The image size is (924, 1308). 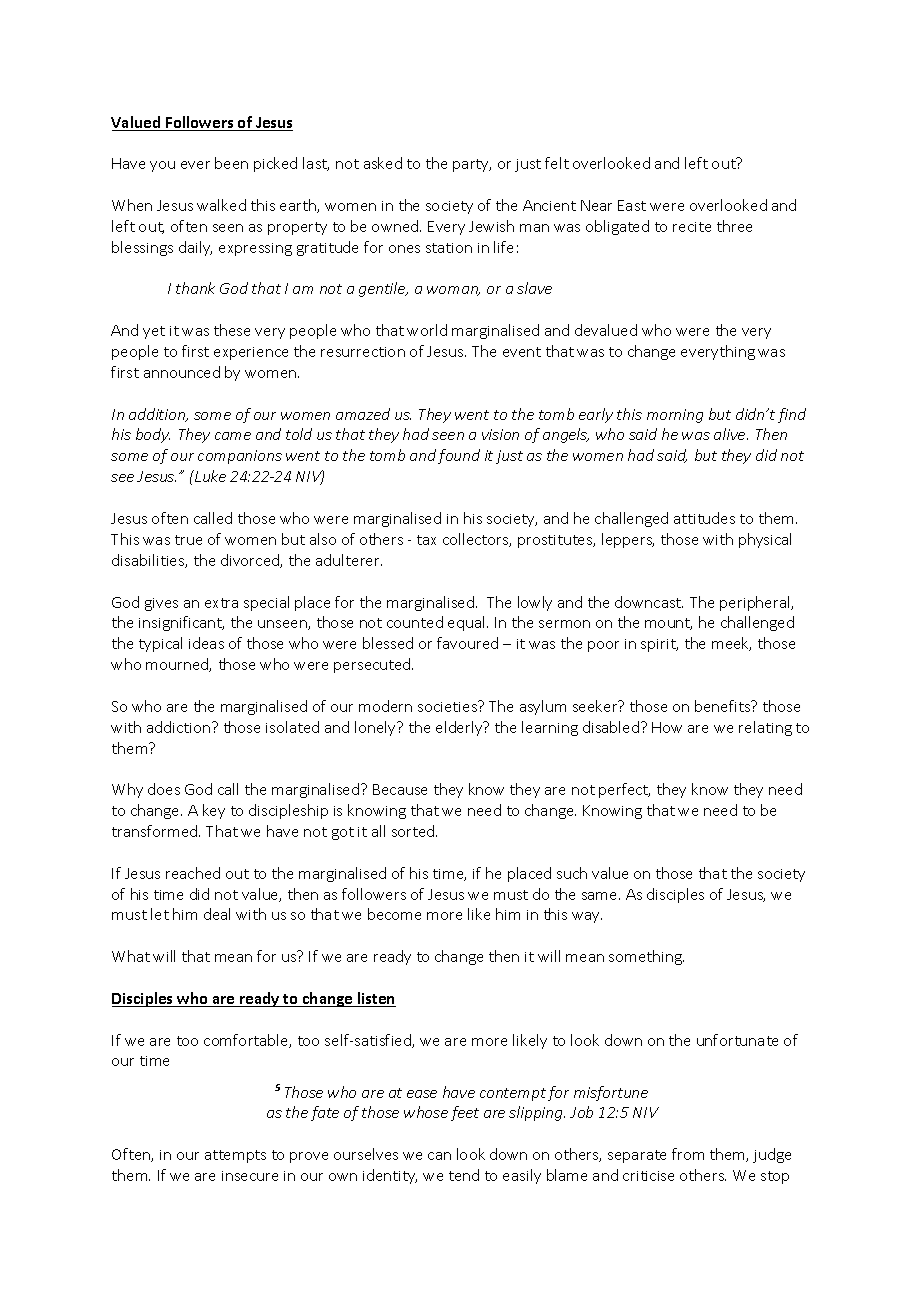 I want to click on walked, so click(x=221, y=205).
